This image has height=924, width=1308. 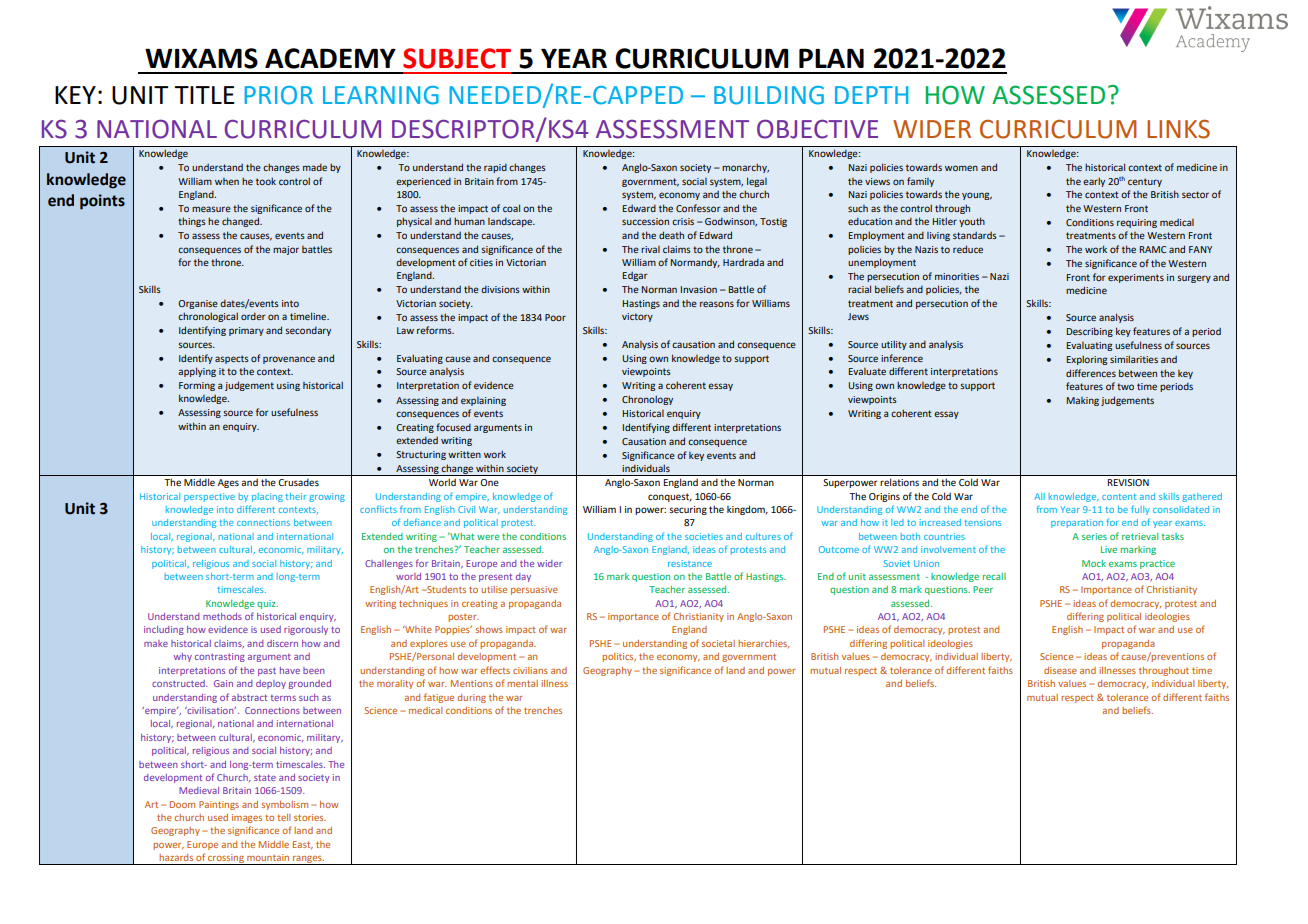 I want to click on REVISION, so click(x=1128, y=482).
